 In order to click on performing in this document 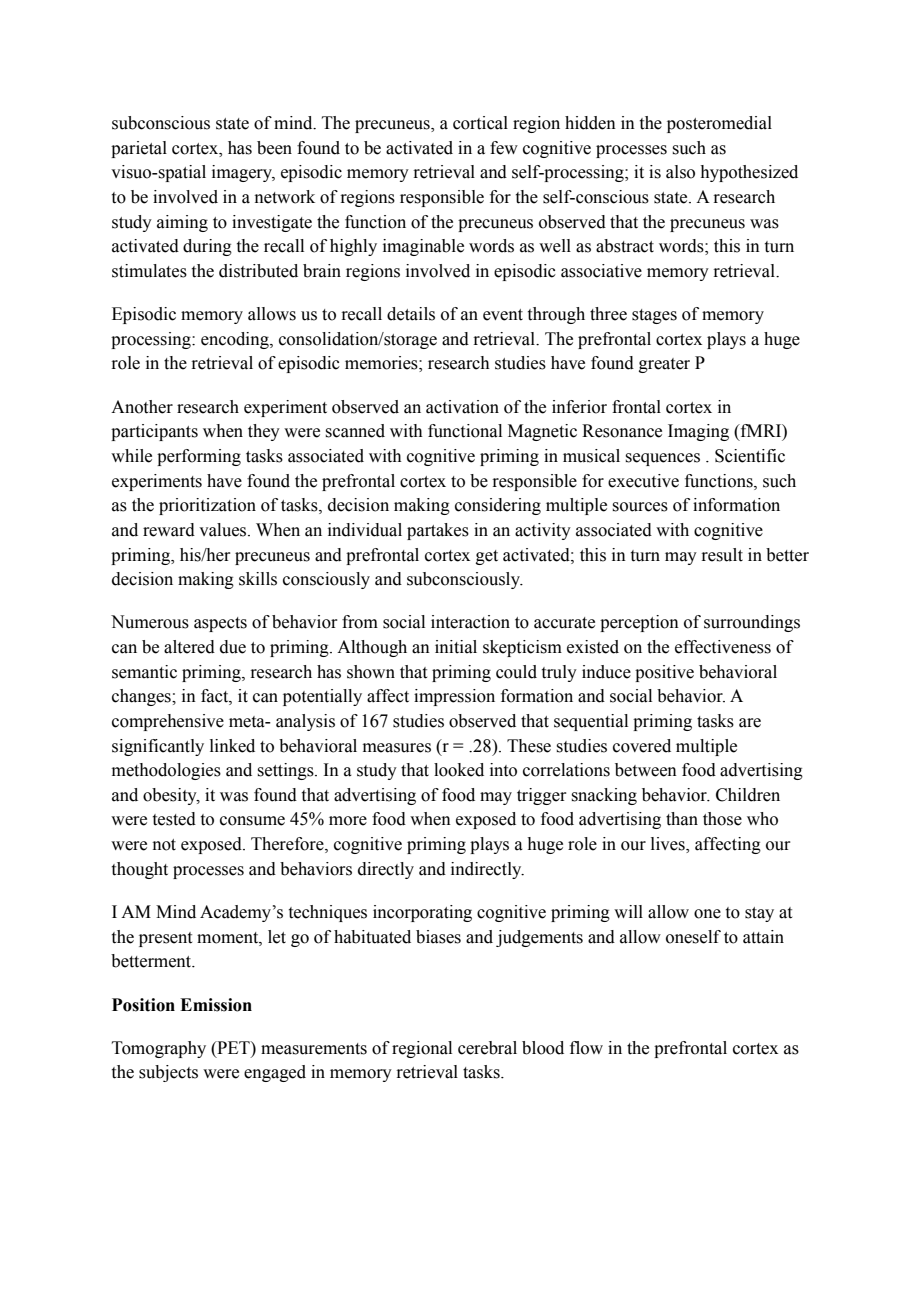, I will do `click(199, 457)`.
